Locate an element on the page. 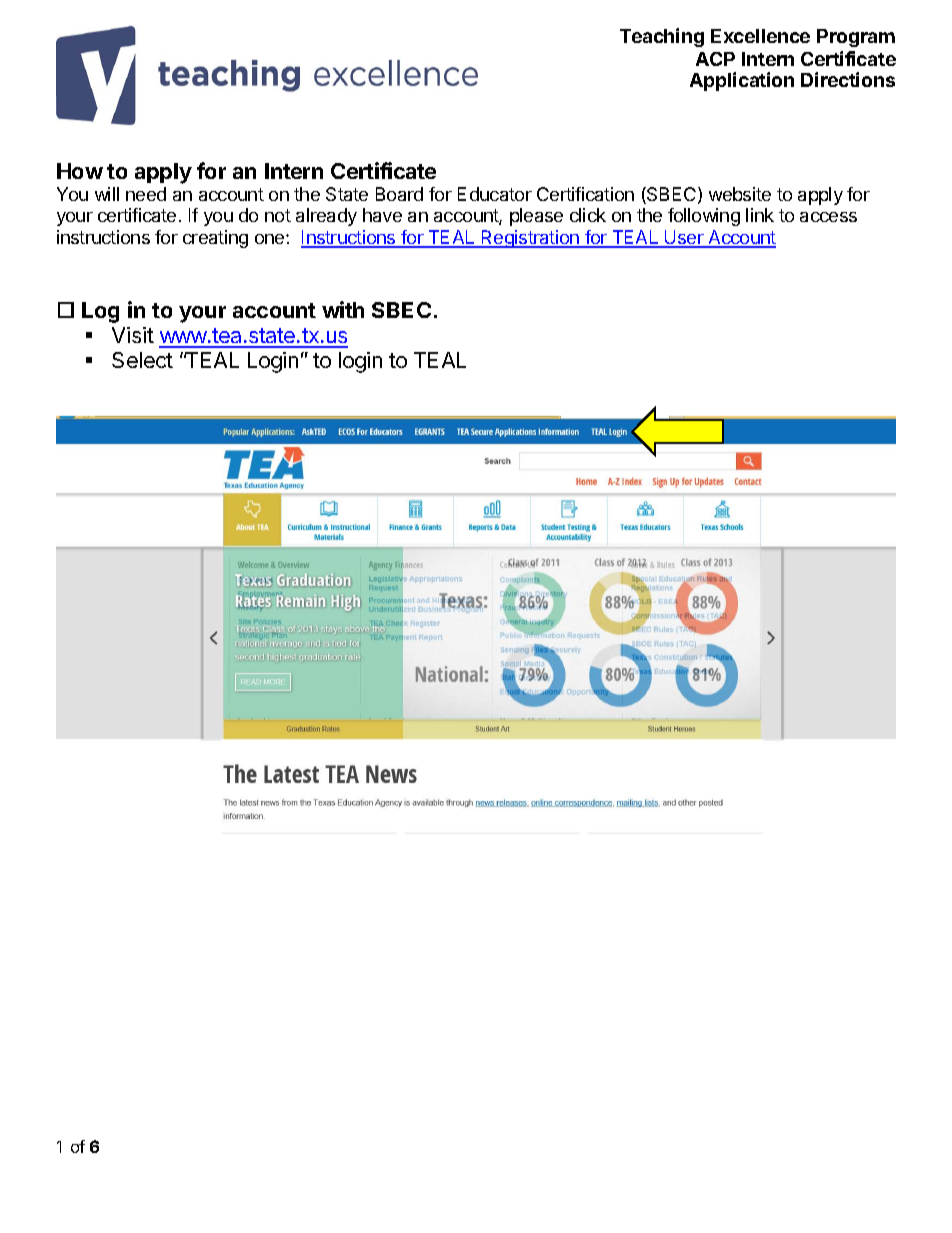  Select is located at coordinates (142, 360).
